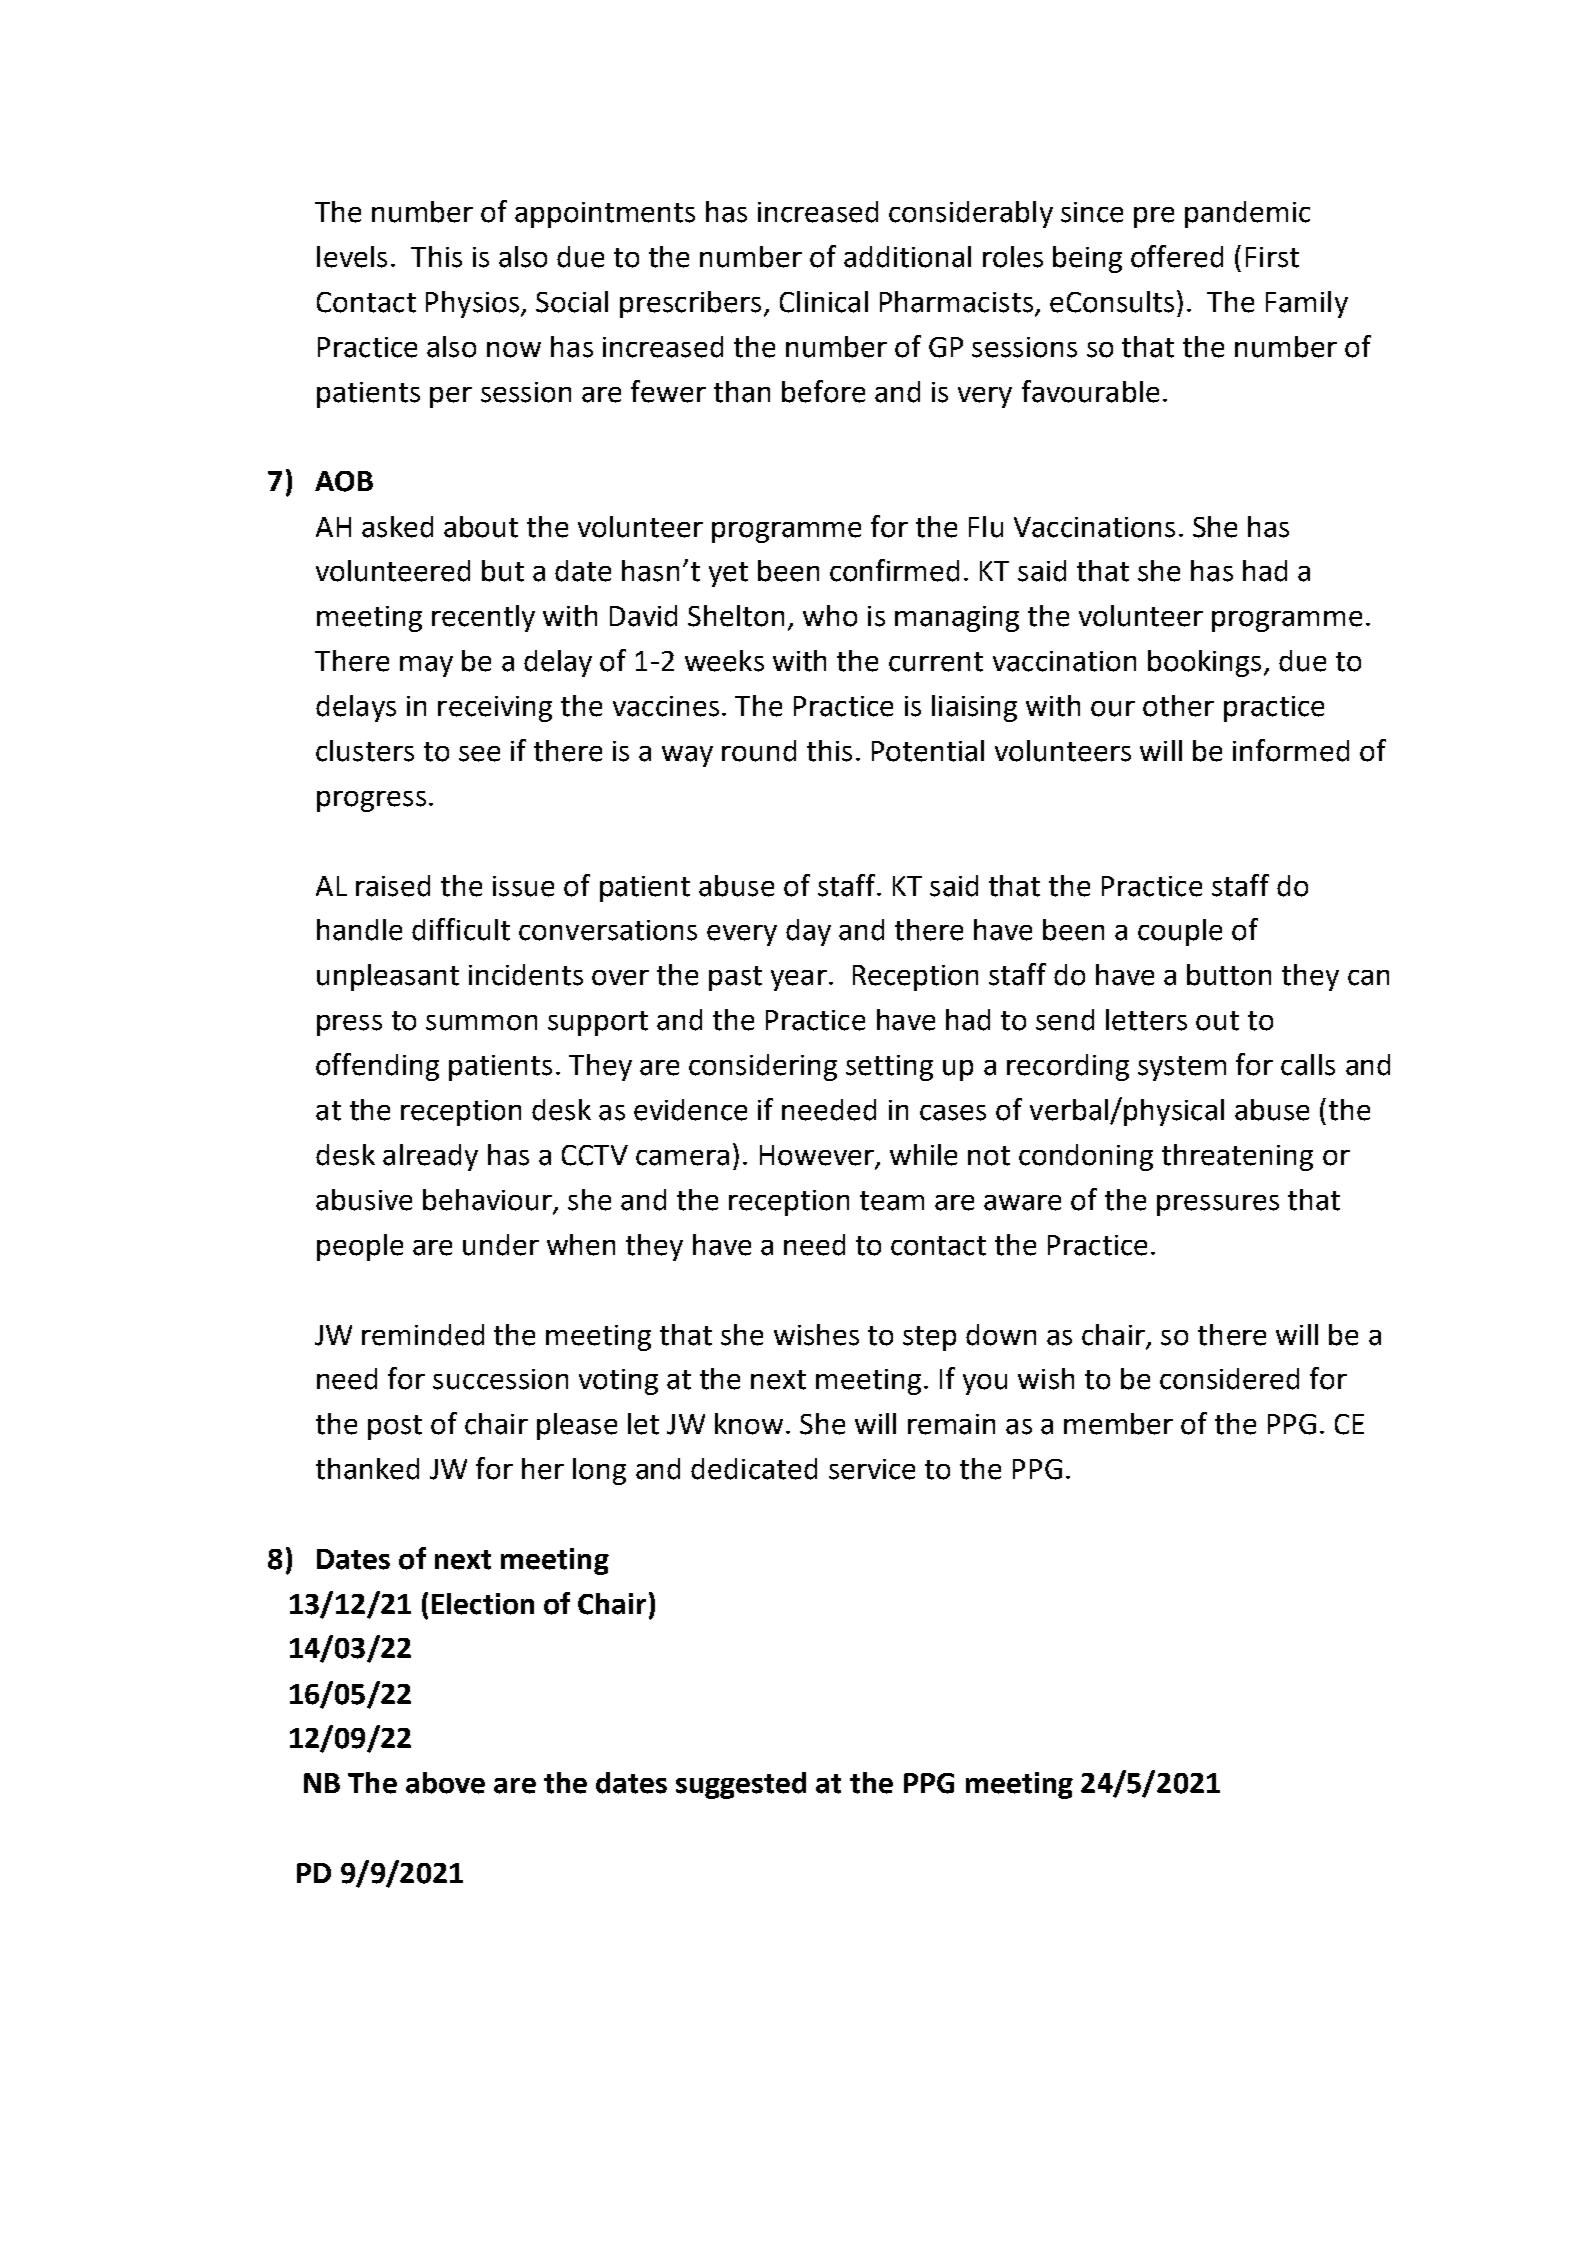  What do you see at coordinates (907, 257) in the image?
I see `additional` at bounding box center [907, 257].
